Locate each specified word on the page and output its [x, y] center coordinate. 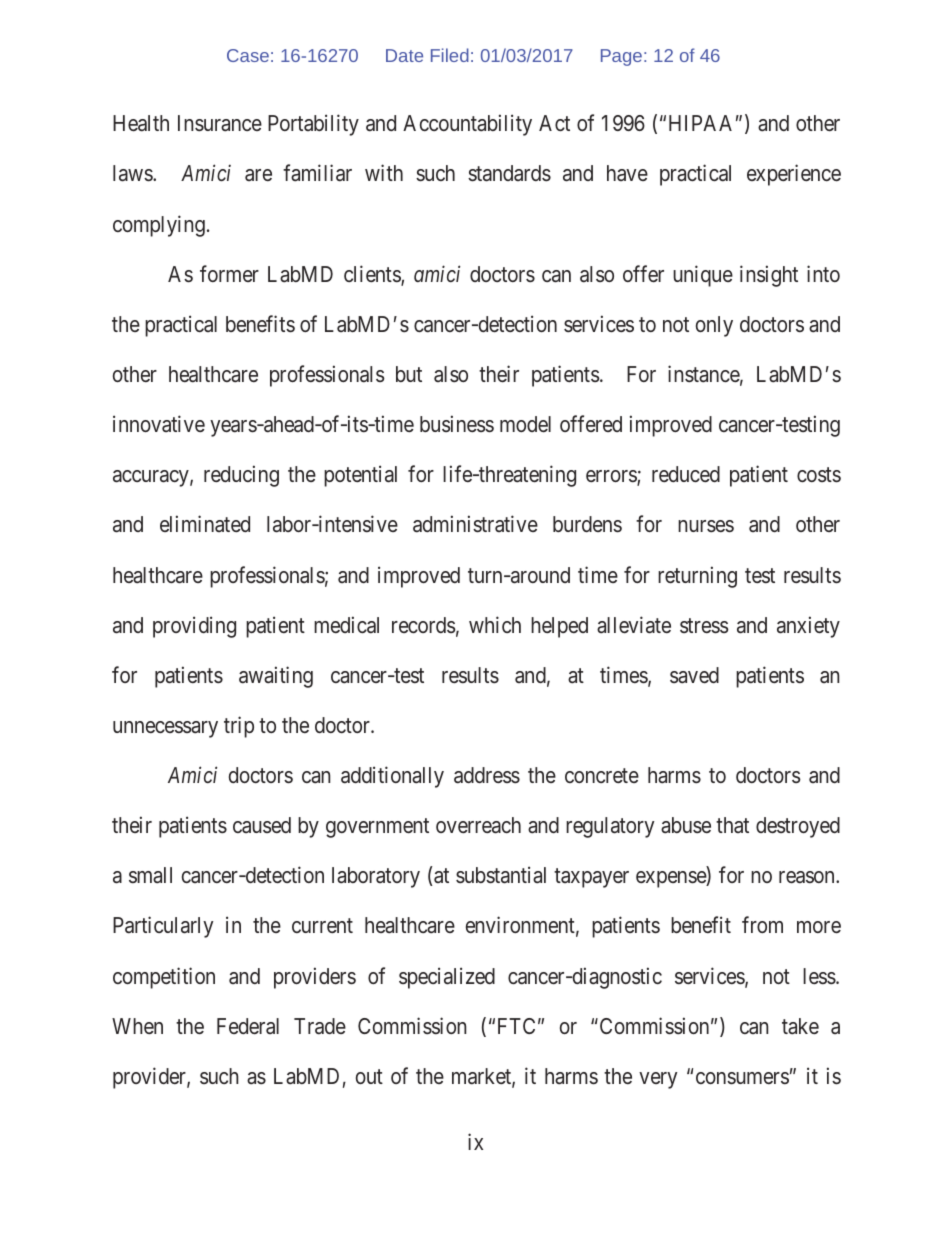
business [457, 424]
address [487, 775]
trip [239, 727]
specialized [447, 978]
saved [694, 675]
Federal [248, 1026]
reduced [686, 474]
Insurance [220, 123]
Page [621, 57]
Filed [450, 55]
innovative [159, 423]
